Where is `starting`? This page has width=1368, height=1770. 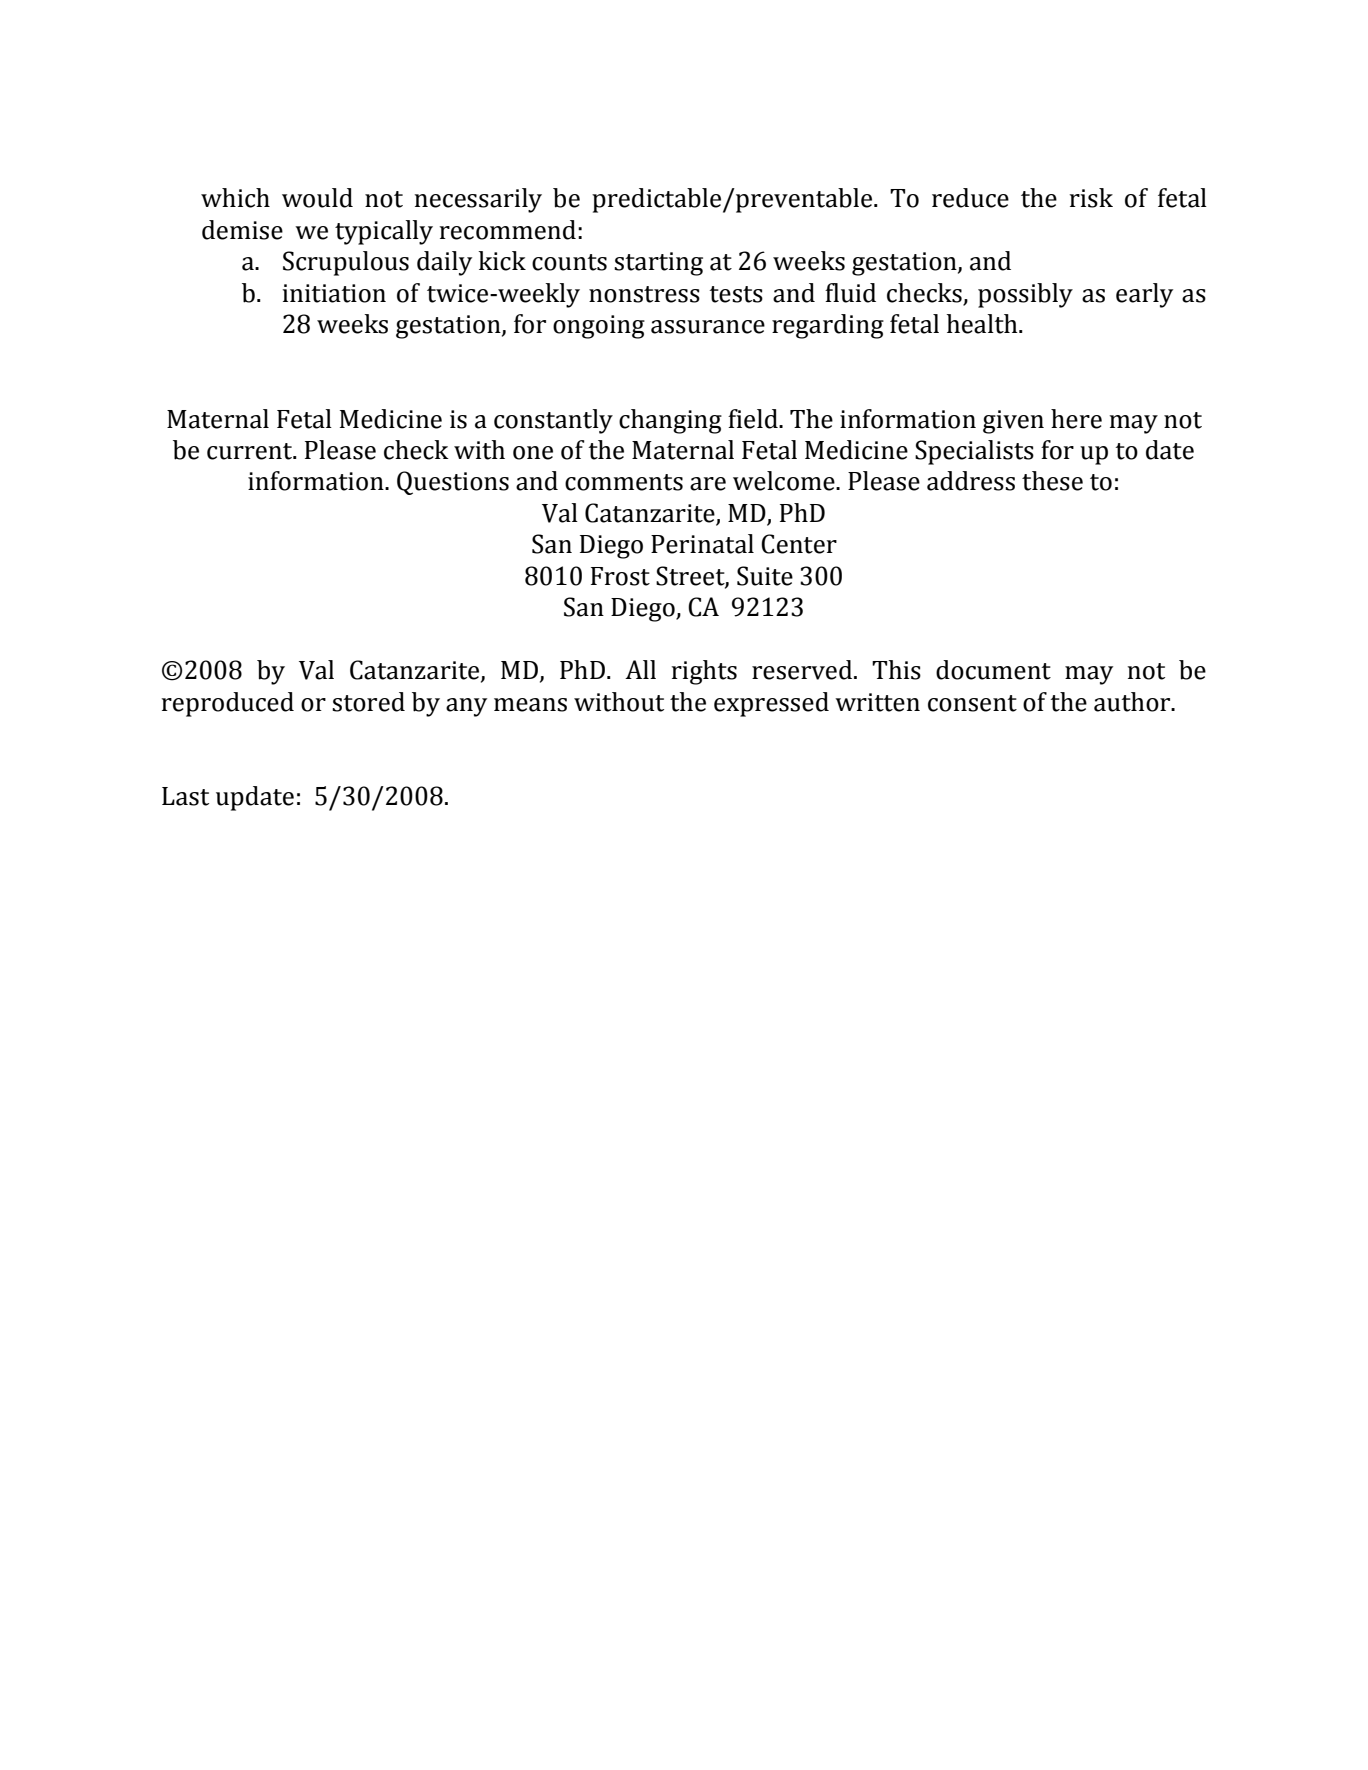
starting is located at coordinates (658, 264).
